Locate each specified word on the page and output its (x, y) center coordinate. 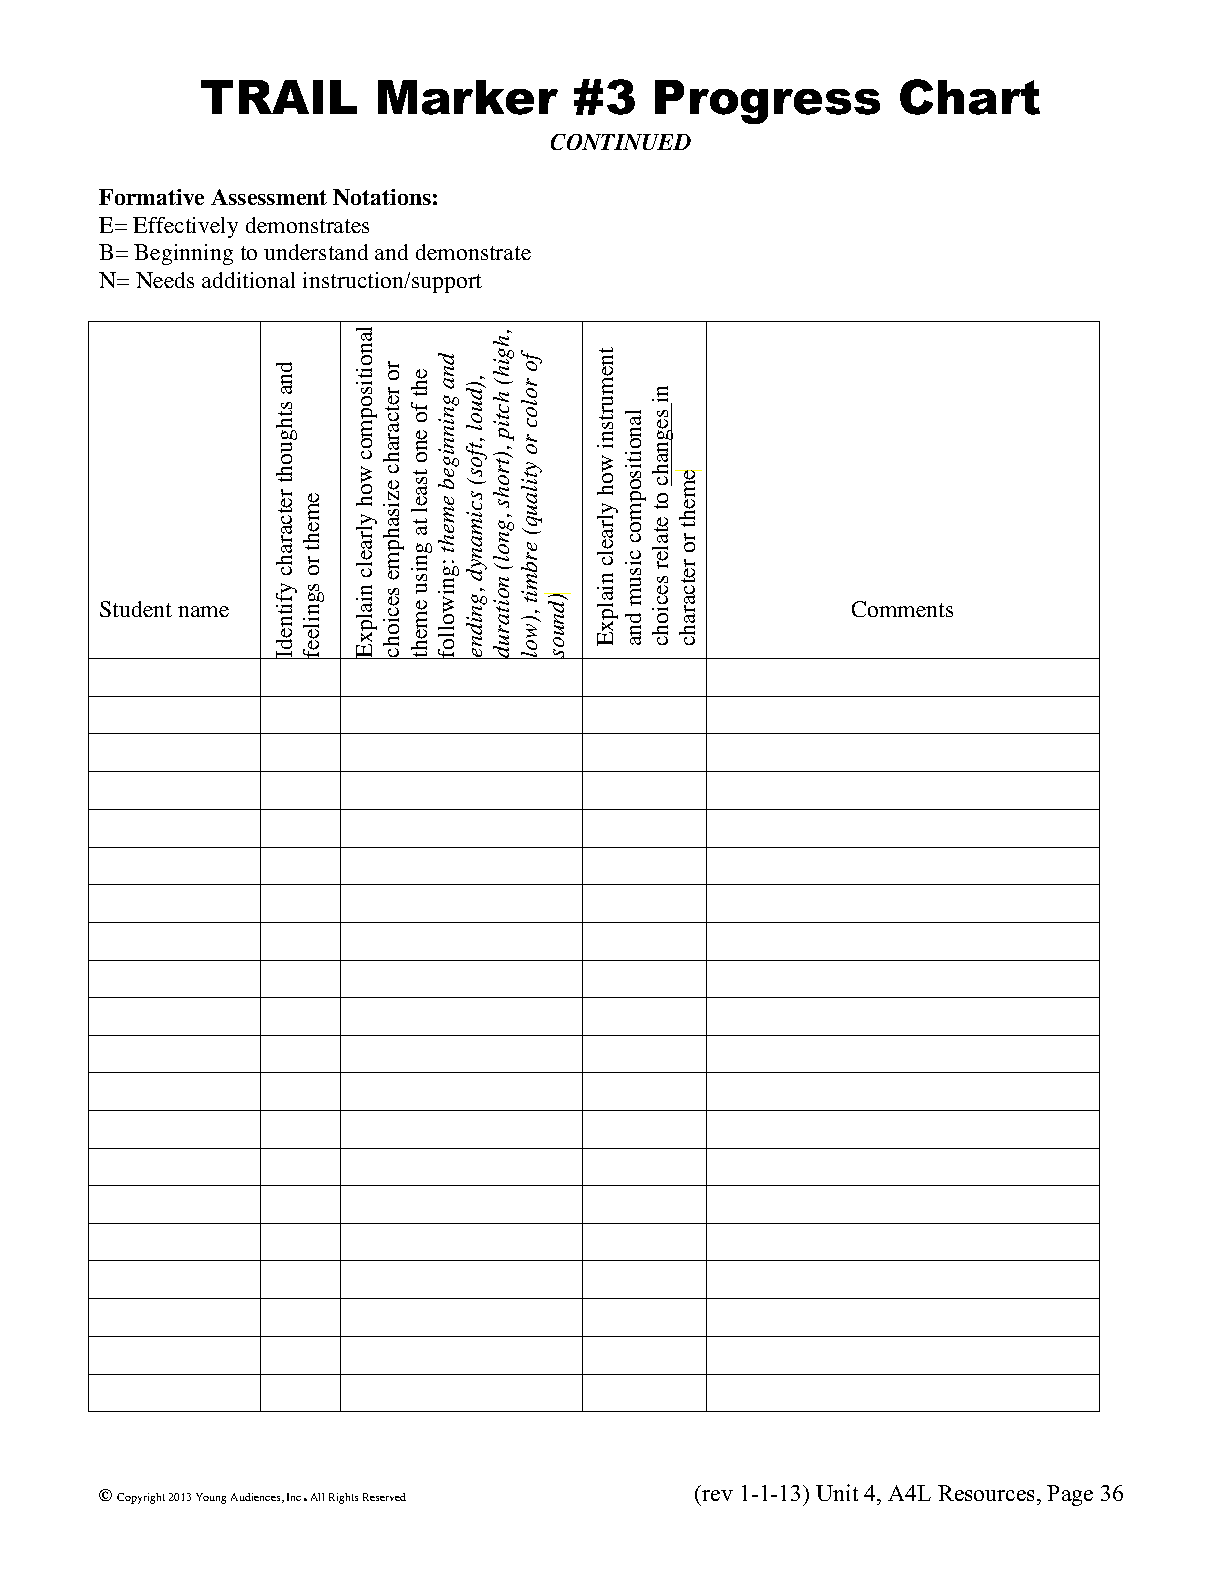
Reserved (384, 1497)
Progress (767, 102)
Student (136, 609)
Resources (988, 1493)
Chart (970, 97)
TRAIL (279, 97)
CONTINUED (621, 142)
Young (211, 1498)
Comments (902, 609)
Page (1070, 1495)
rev (717, 1495)
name (203, 611)
